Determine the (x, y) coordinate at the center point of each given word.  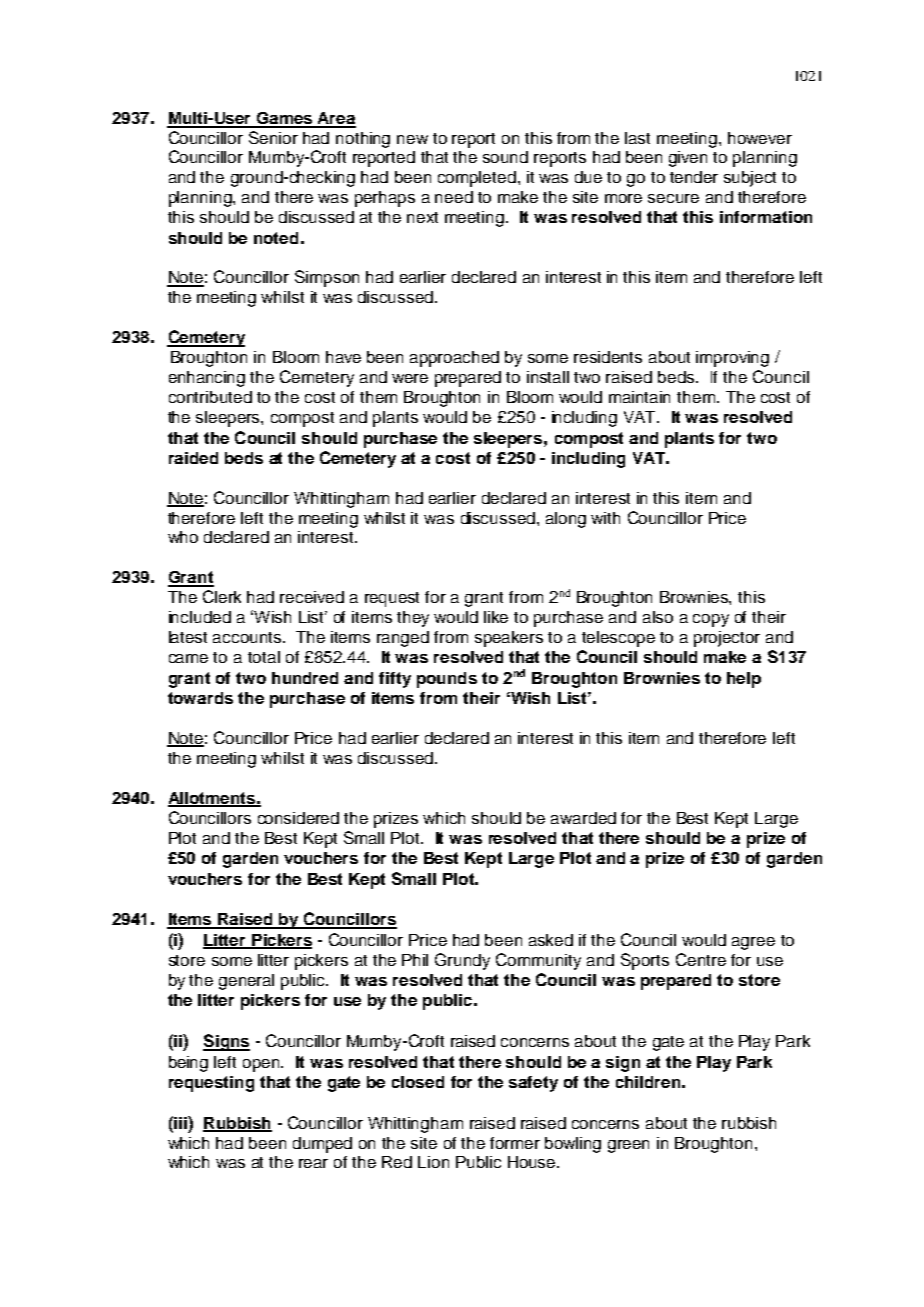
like (496, 617)
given (688, 159)
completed (477, 179)
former (515, 1143)
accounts (248, 637)
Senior (273, 137)
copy (711, 620)
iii (180, 1122)
